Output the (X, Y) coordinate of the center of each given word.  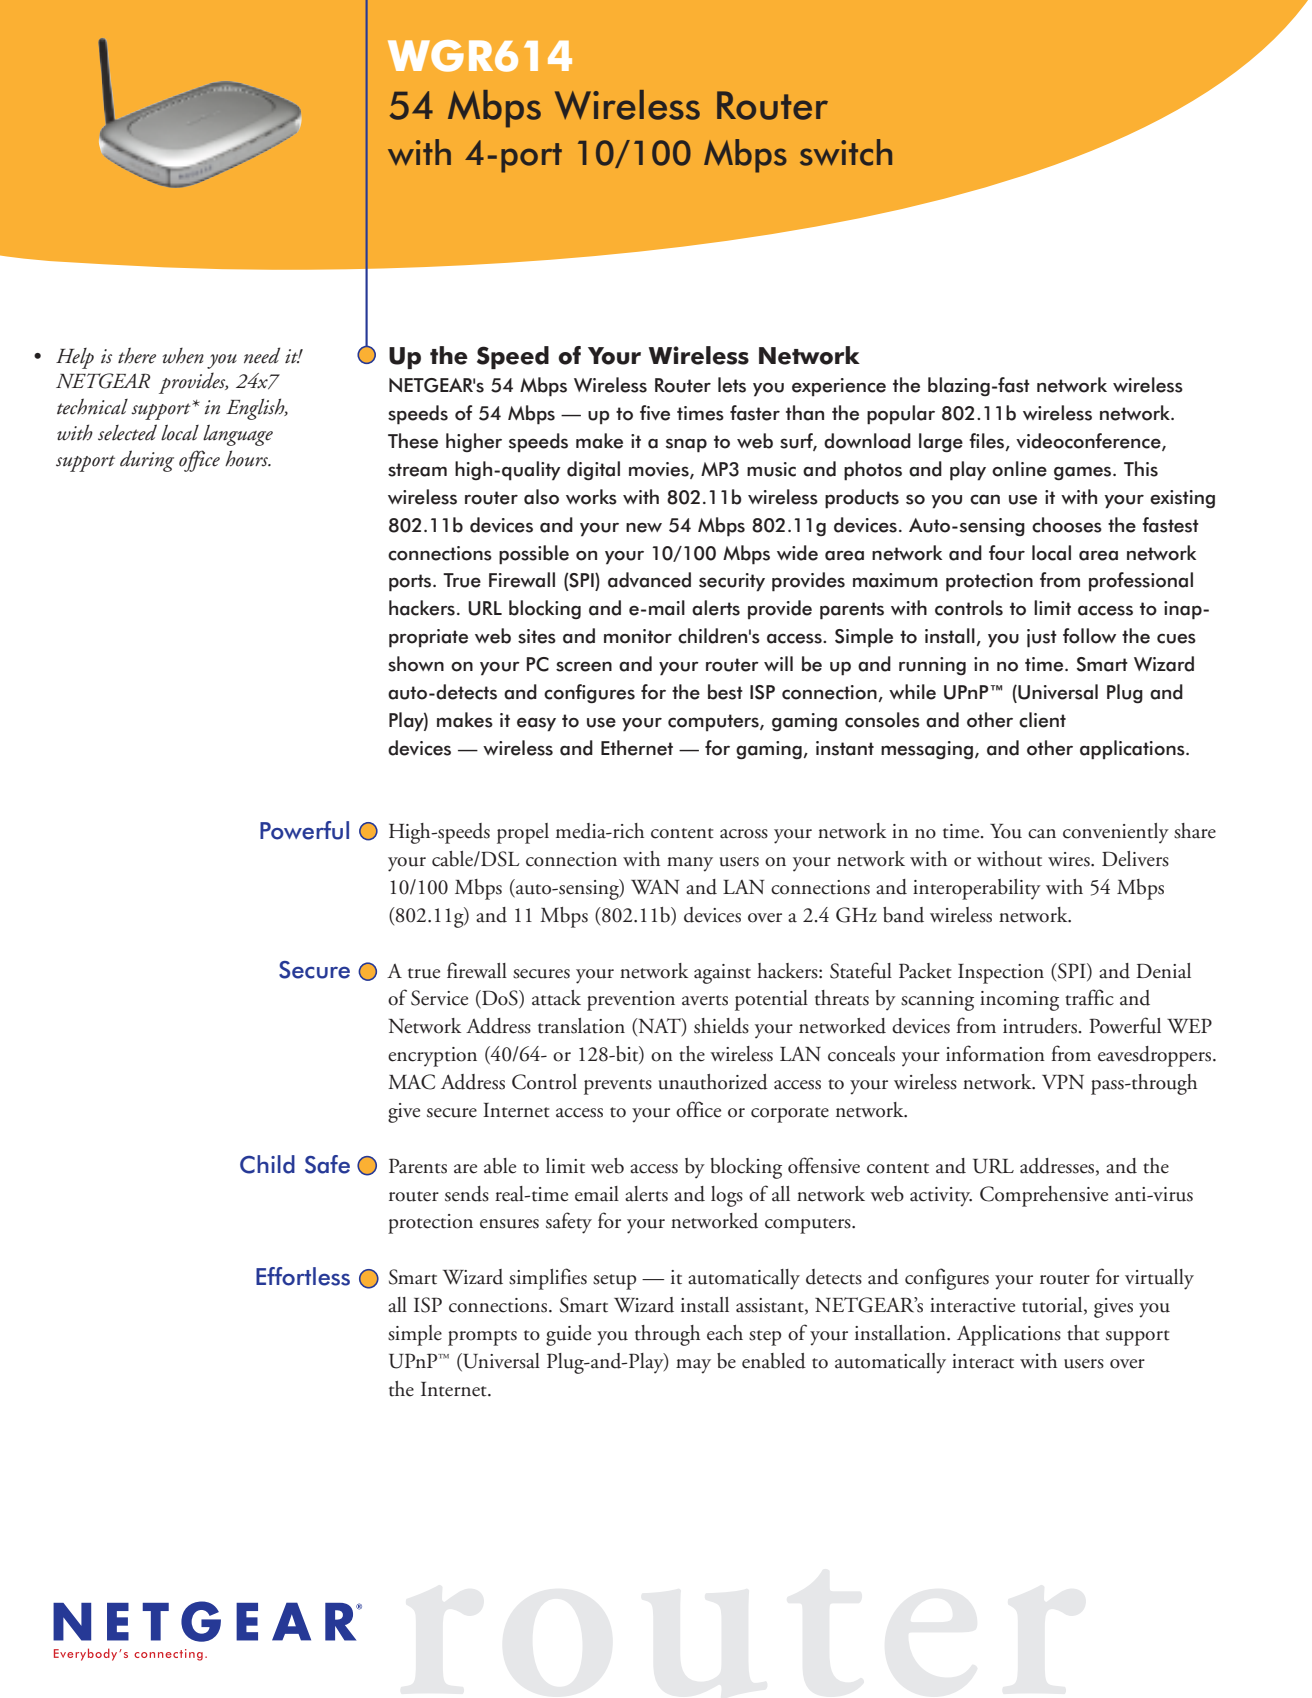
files (987, 442)
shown (416, 664)
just (1042, 638)
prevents (618, 1087)
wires (1070, 859)
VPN (1063, 1081)
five (655, 413)
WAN (655, 887)
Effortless (303, 1276)
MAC (411, 1082)
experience (839, 387)
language (238, 435)
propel (523, 833)
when (183, 356)
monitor (638, 636)
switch (846, 152)
